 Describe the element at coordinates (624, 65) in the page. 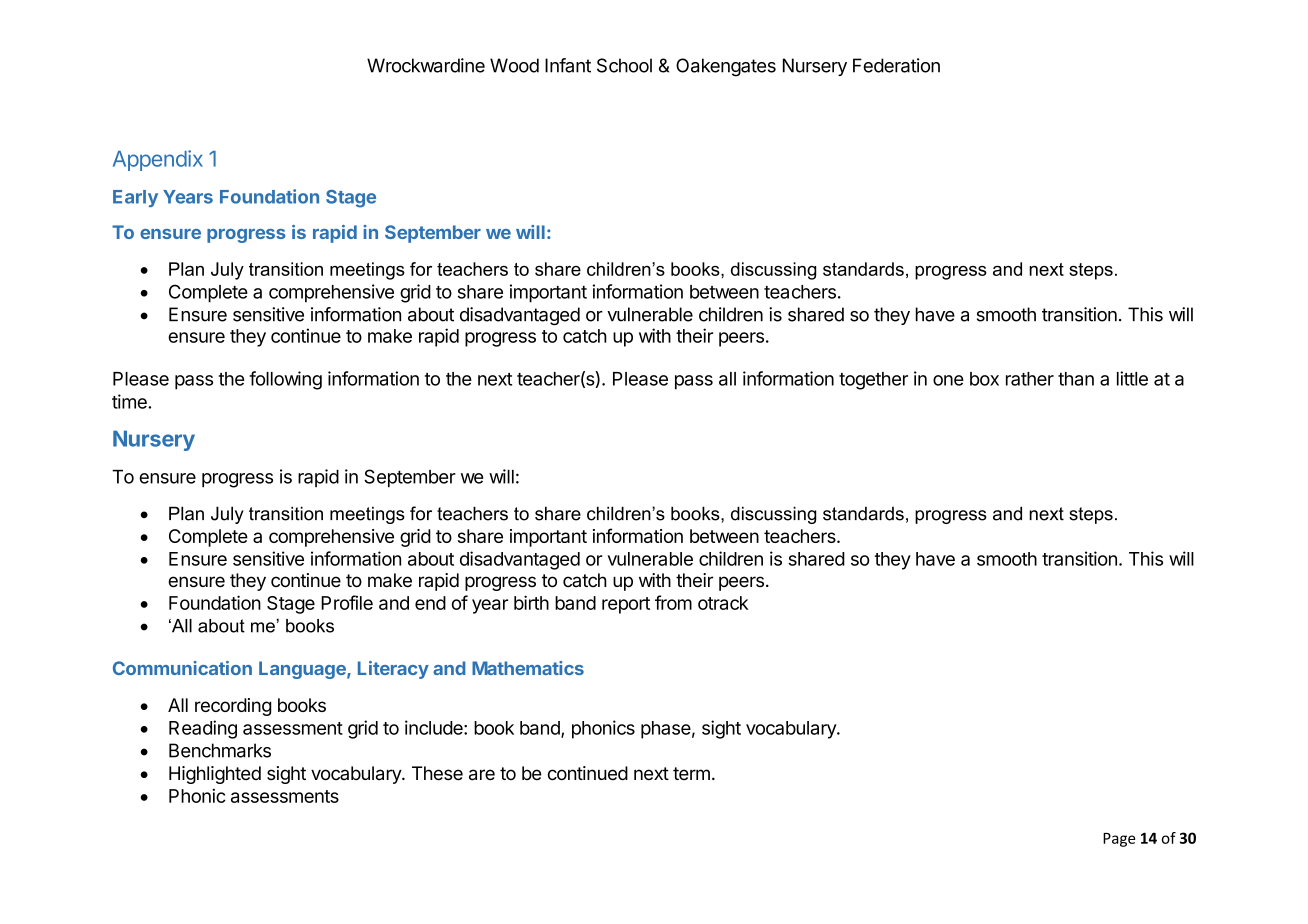

I see `School` at that location.
